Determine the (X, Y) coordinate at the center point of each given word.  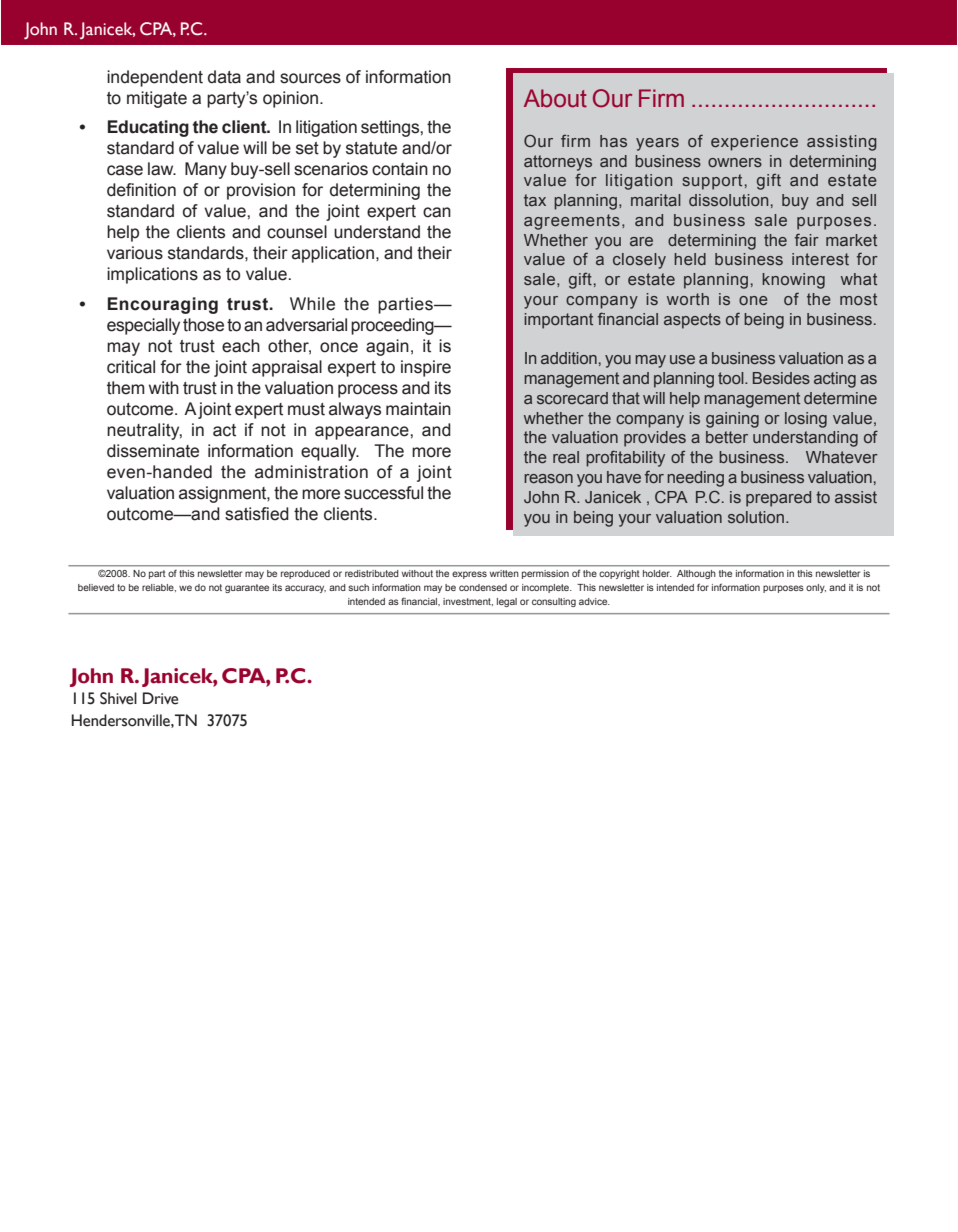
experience (754, 143)
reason (548, 478)
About (555, 98)
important (558, 321)
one (753, 301)
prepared (778, 499)
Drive (160, 698)
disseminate (153, 451)
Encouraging (163, 305)
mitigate (157, 99)
